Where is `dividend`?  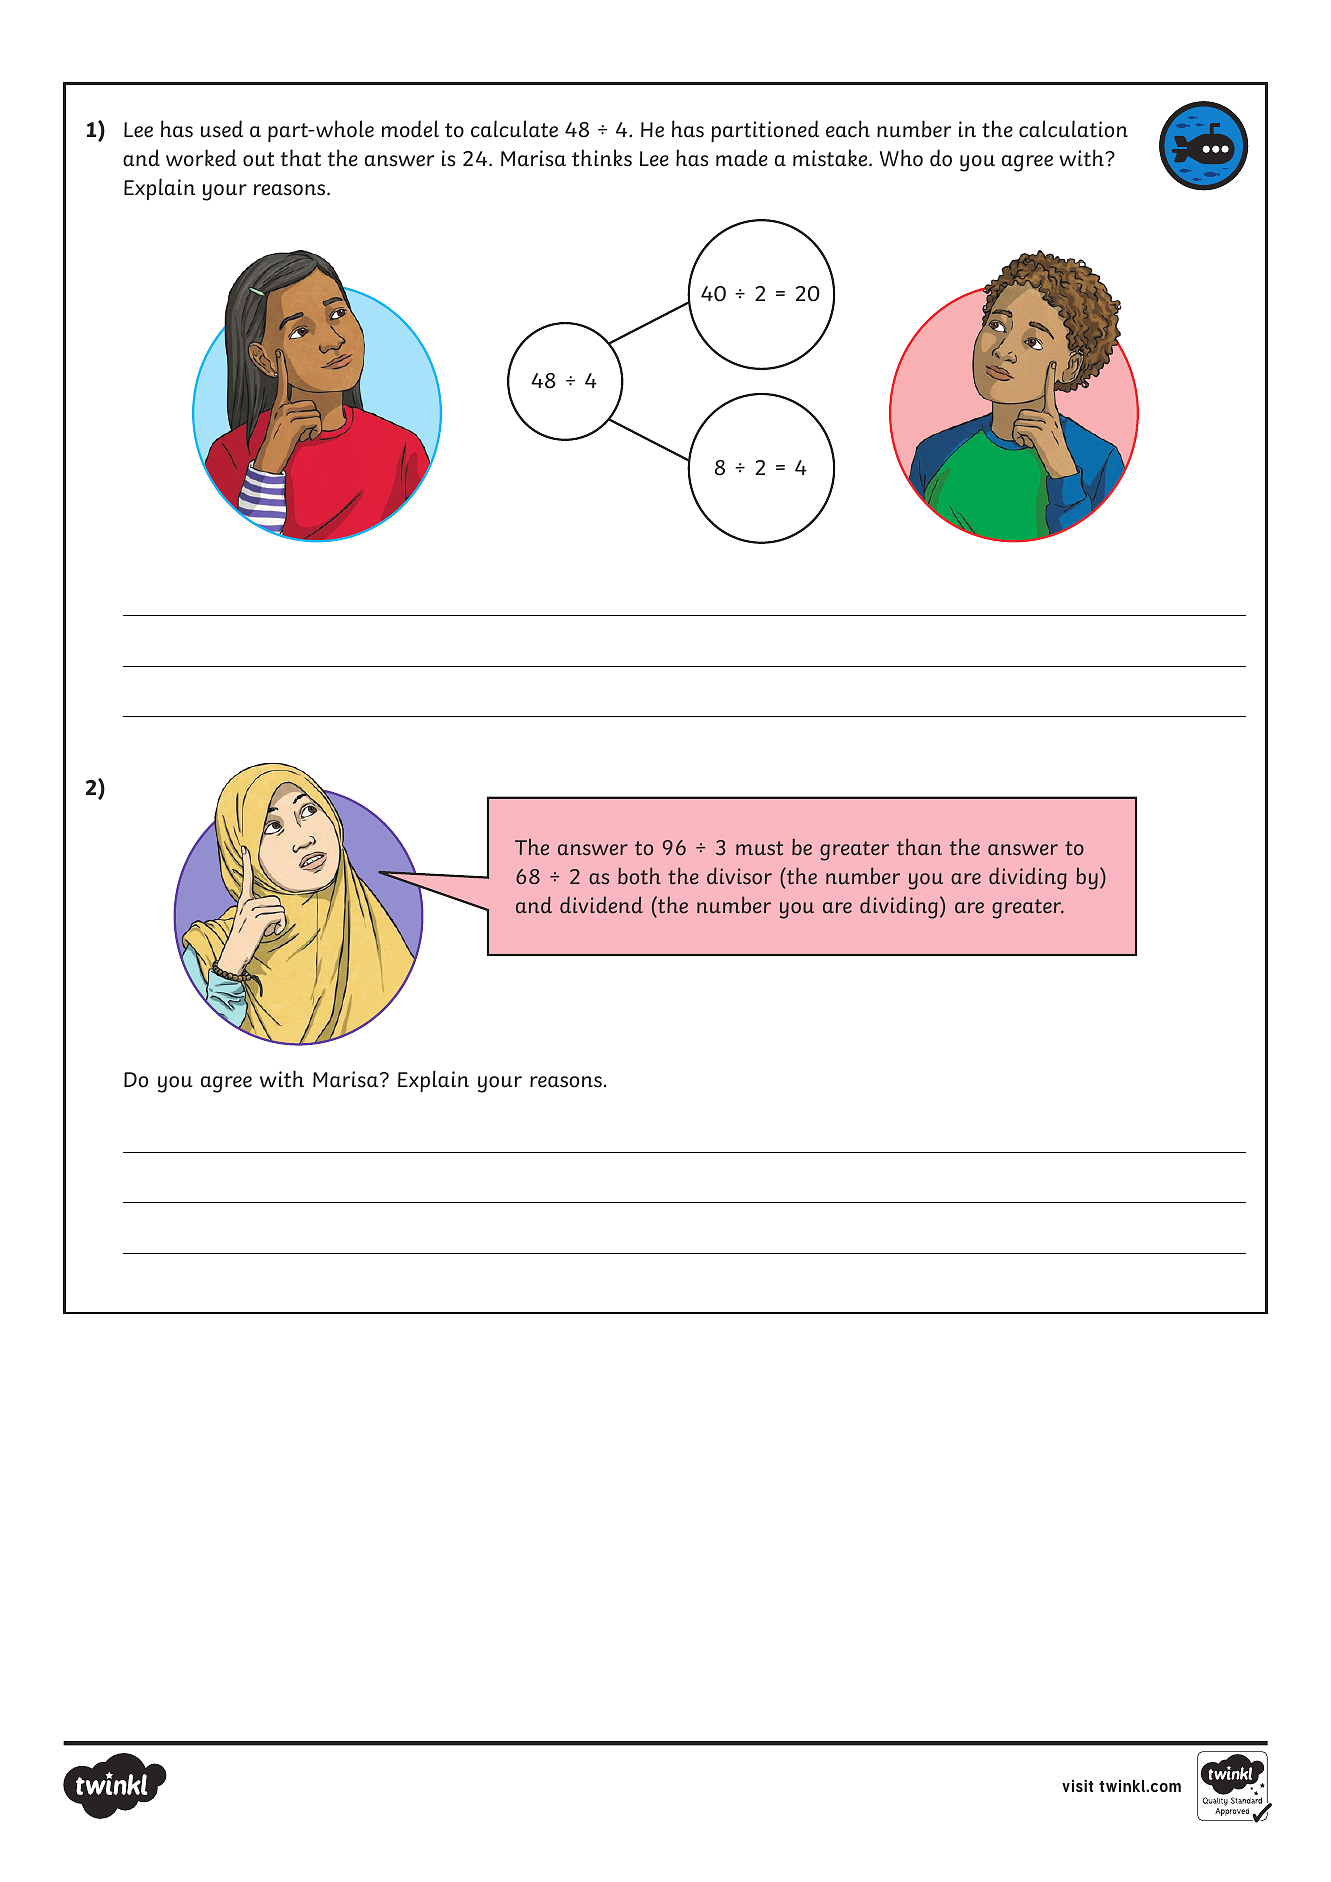
dividend is located at coordinates (601, 905).
